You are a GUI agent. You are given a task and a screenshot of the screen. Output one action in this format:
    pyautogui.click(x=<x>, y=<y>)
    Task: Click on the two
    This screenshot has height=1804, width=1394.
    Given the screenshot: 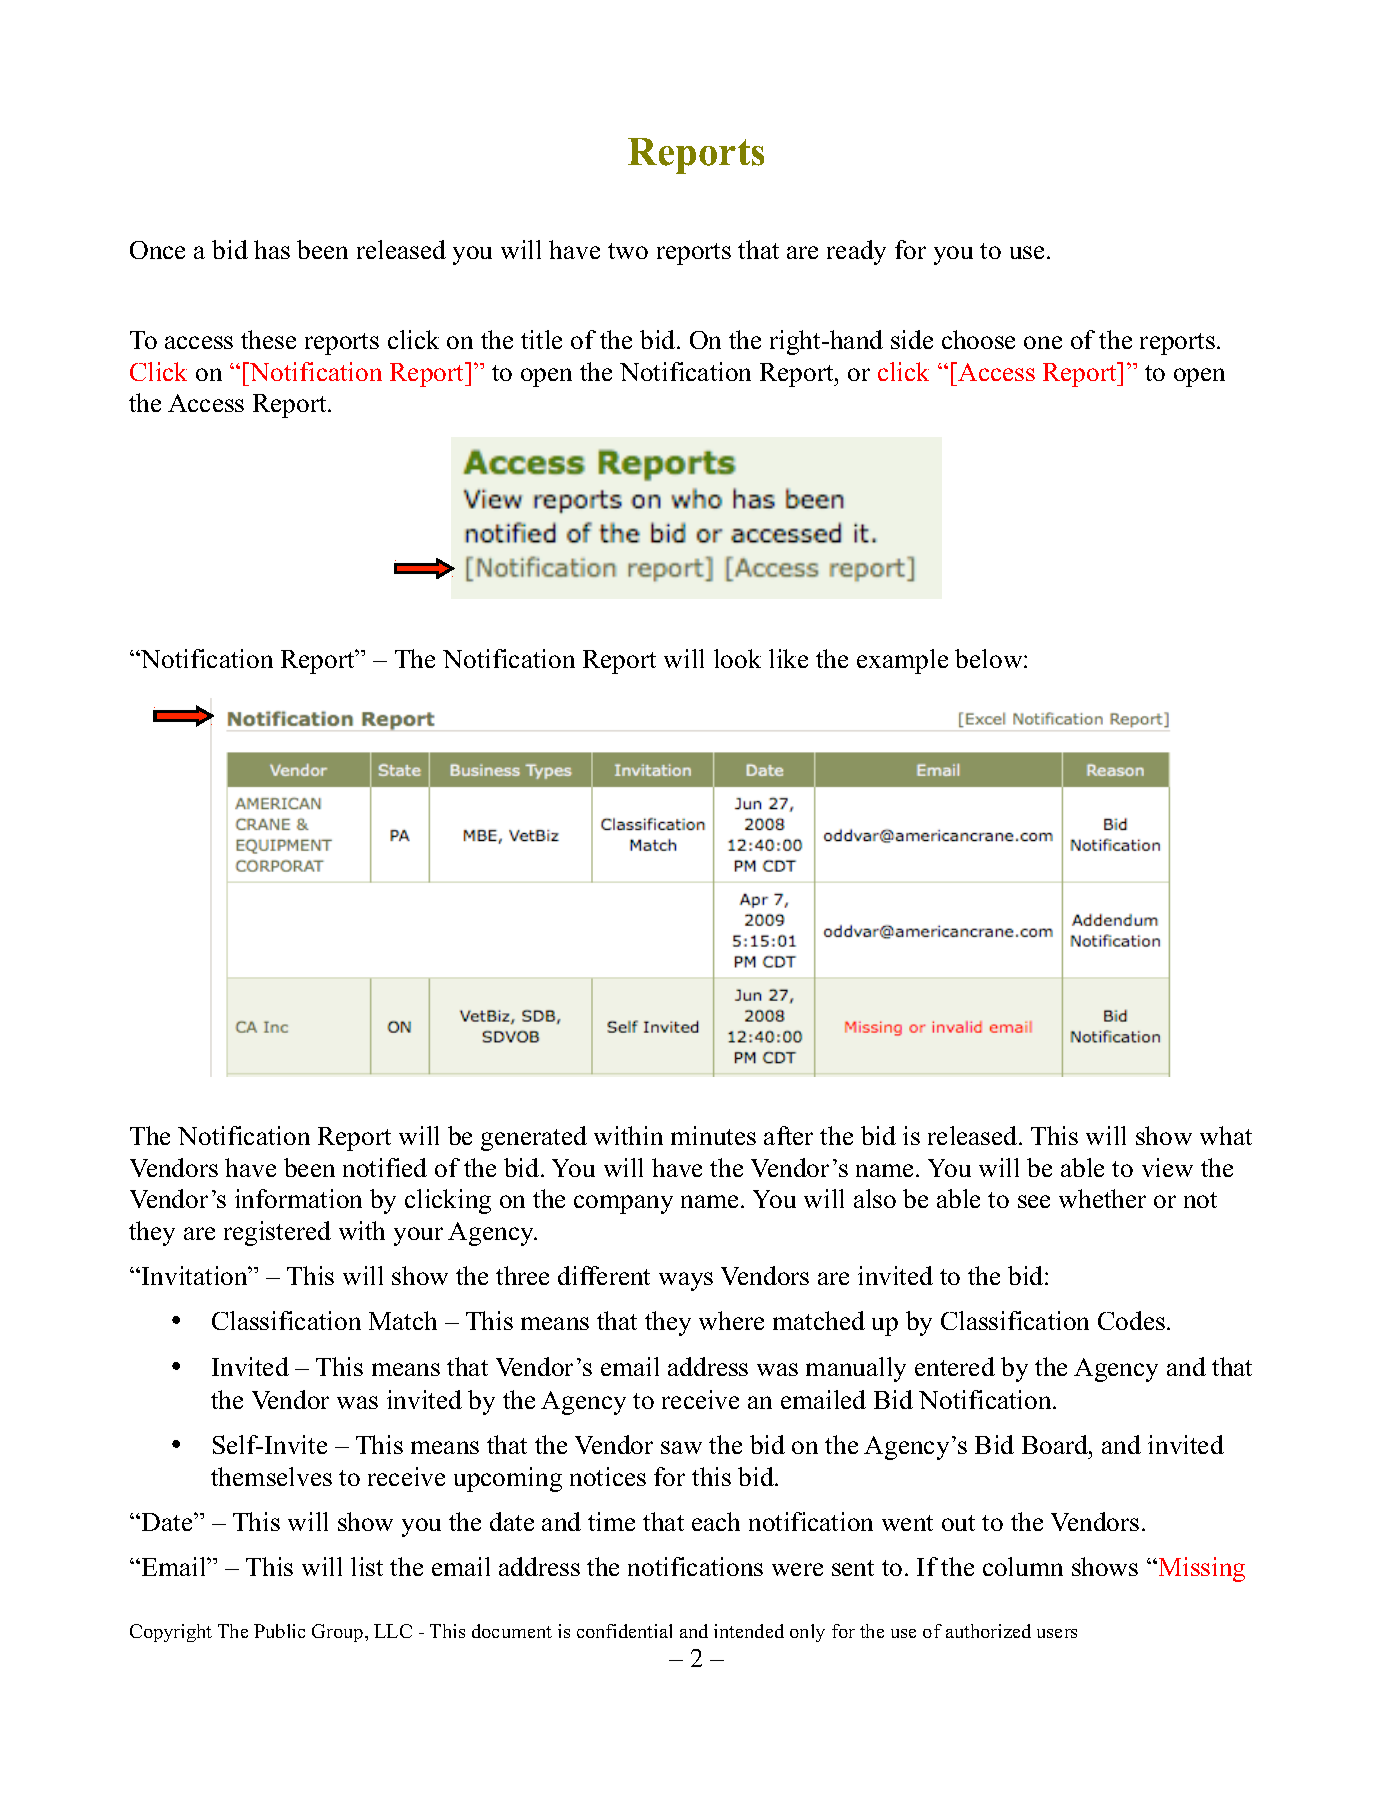 What is the action you would take?
    pyautogui.click(x=628, y=251)
